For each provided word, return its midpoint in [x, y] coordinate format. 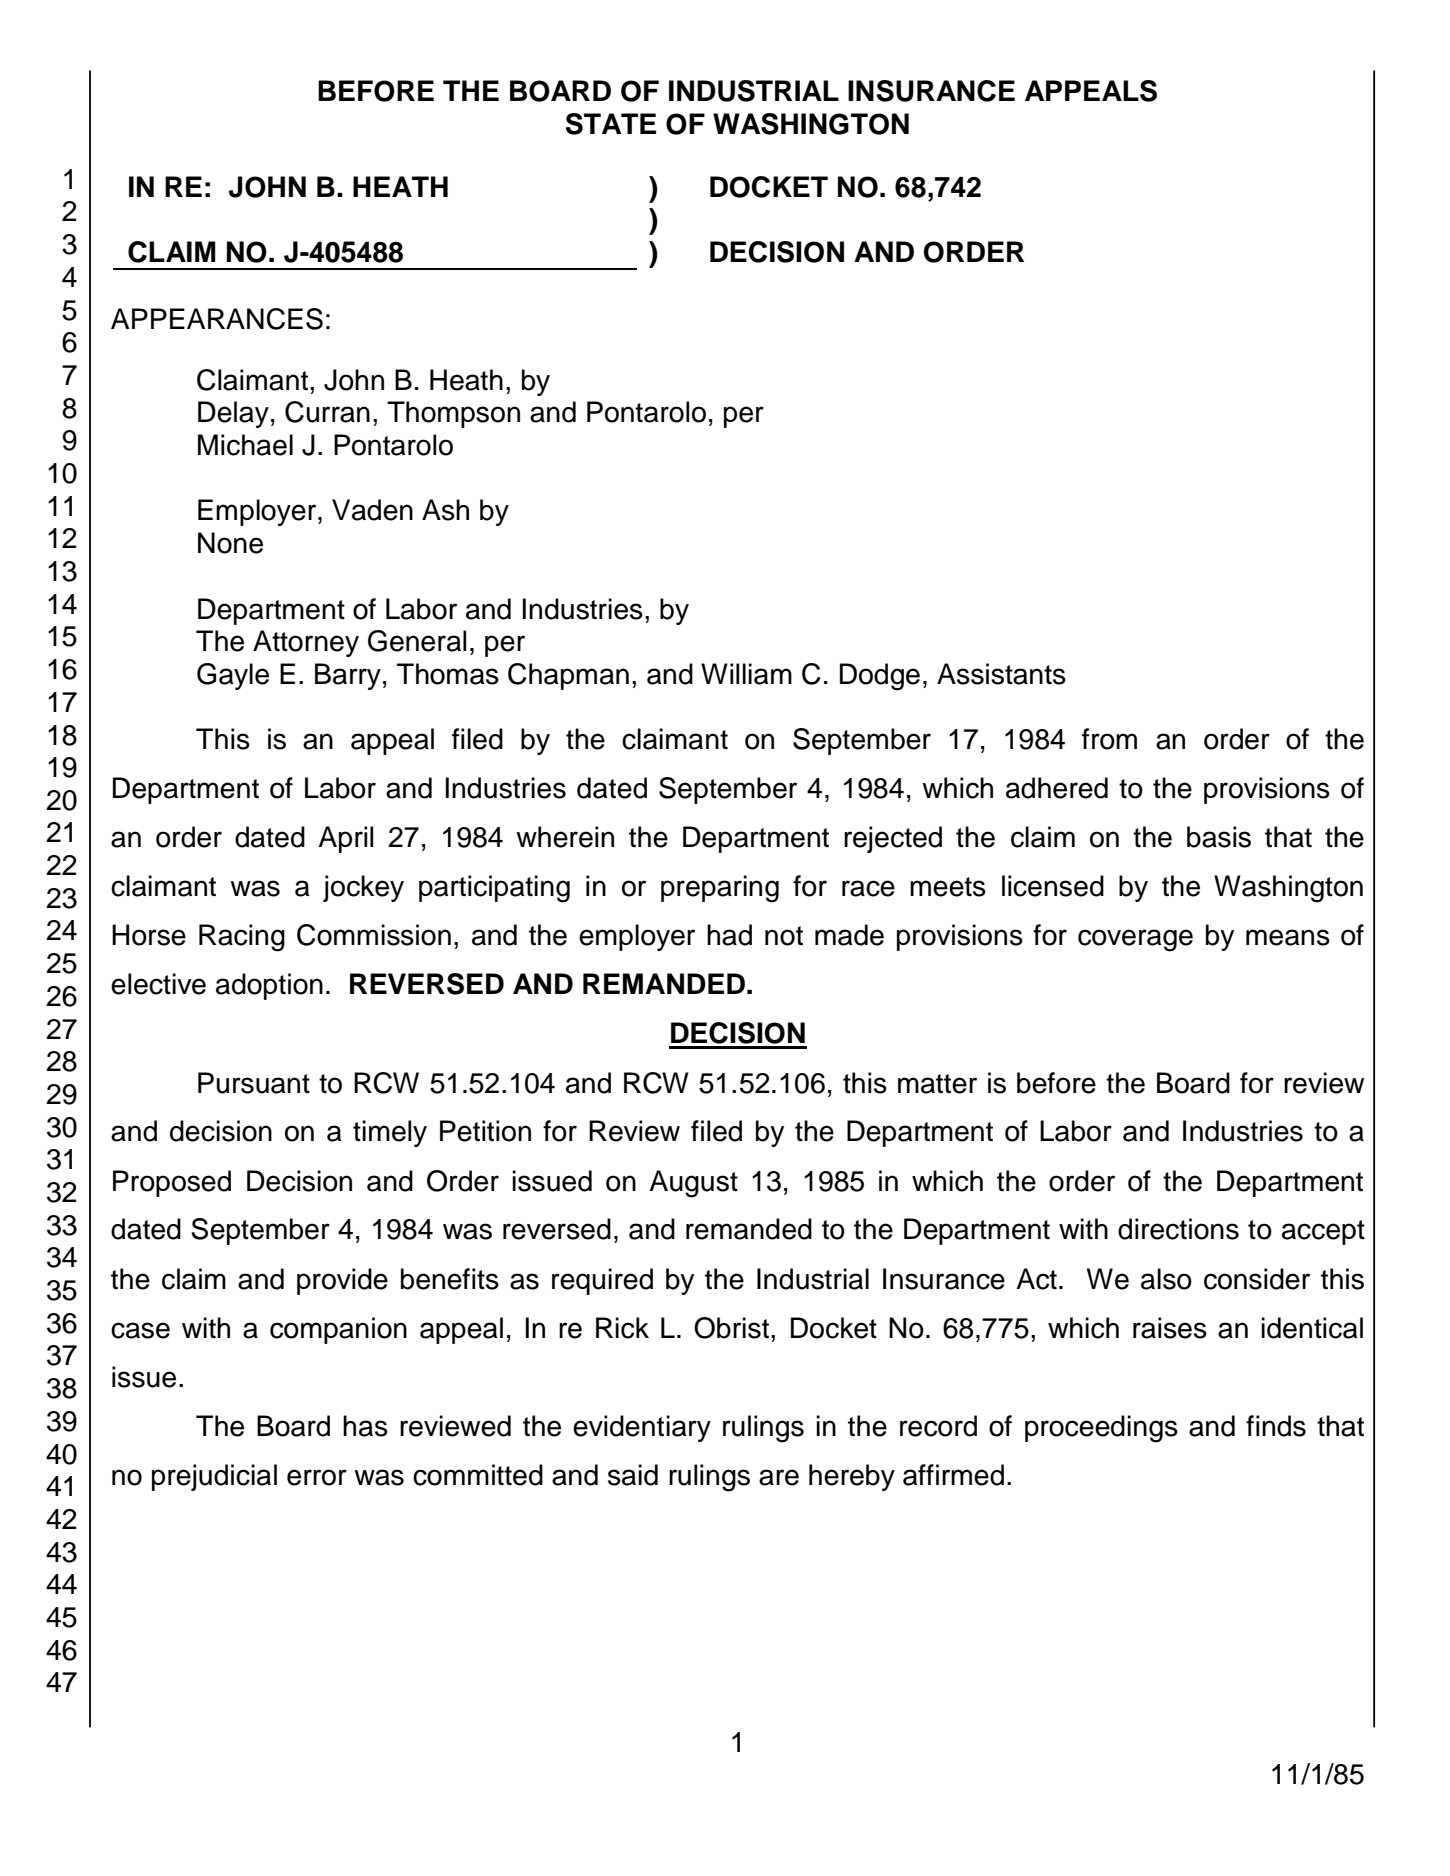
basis [1219, 837]
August [693, 1184]
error [317, 1477]
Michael [245, 445]
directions [1178, 1229]
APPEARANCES [217, 319]
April [346, 839]
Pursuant [254, 1083]
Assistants [1001, 674]
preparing [720, 889]
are [779, 1477]
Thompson [453, 414]
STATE [611, 124]
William [746, 674]
